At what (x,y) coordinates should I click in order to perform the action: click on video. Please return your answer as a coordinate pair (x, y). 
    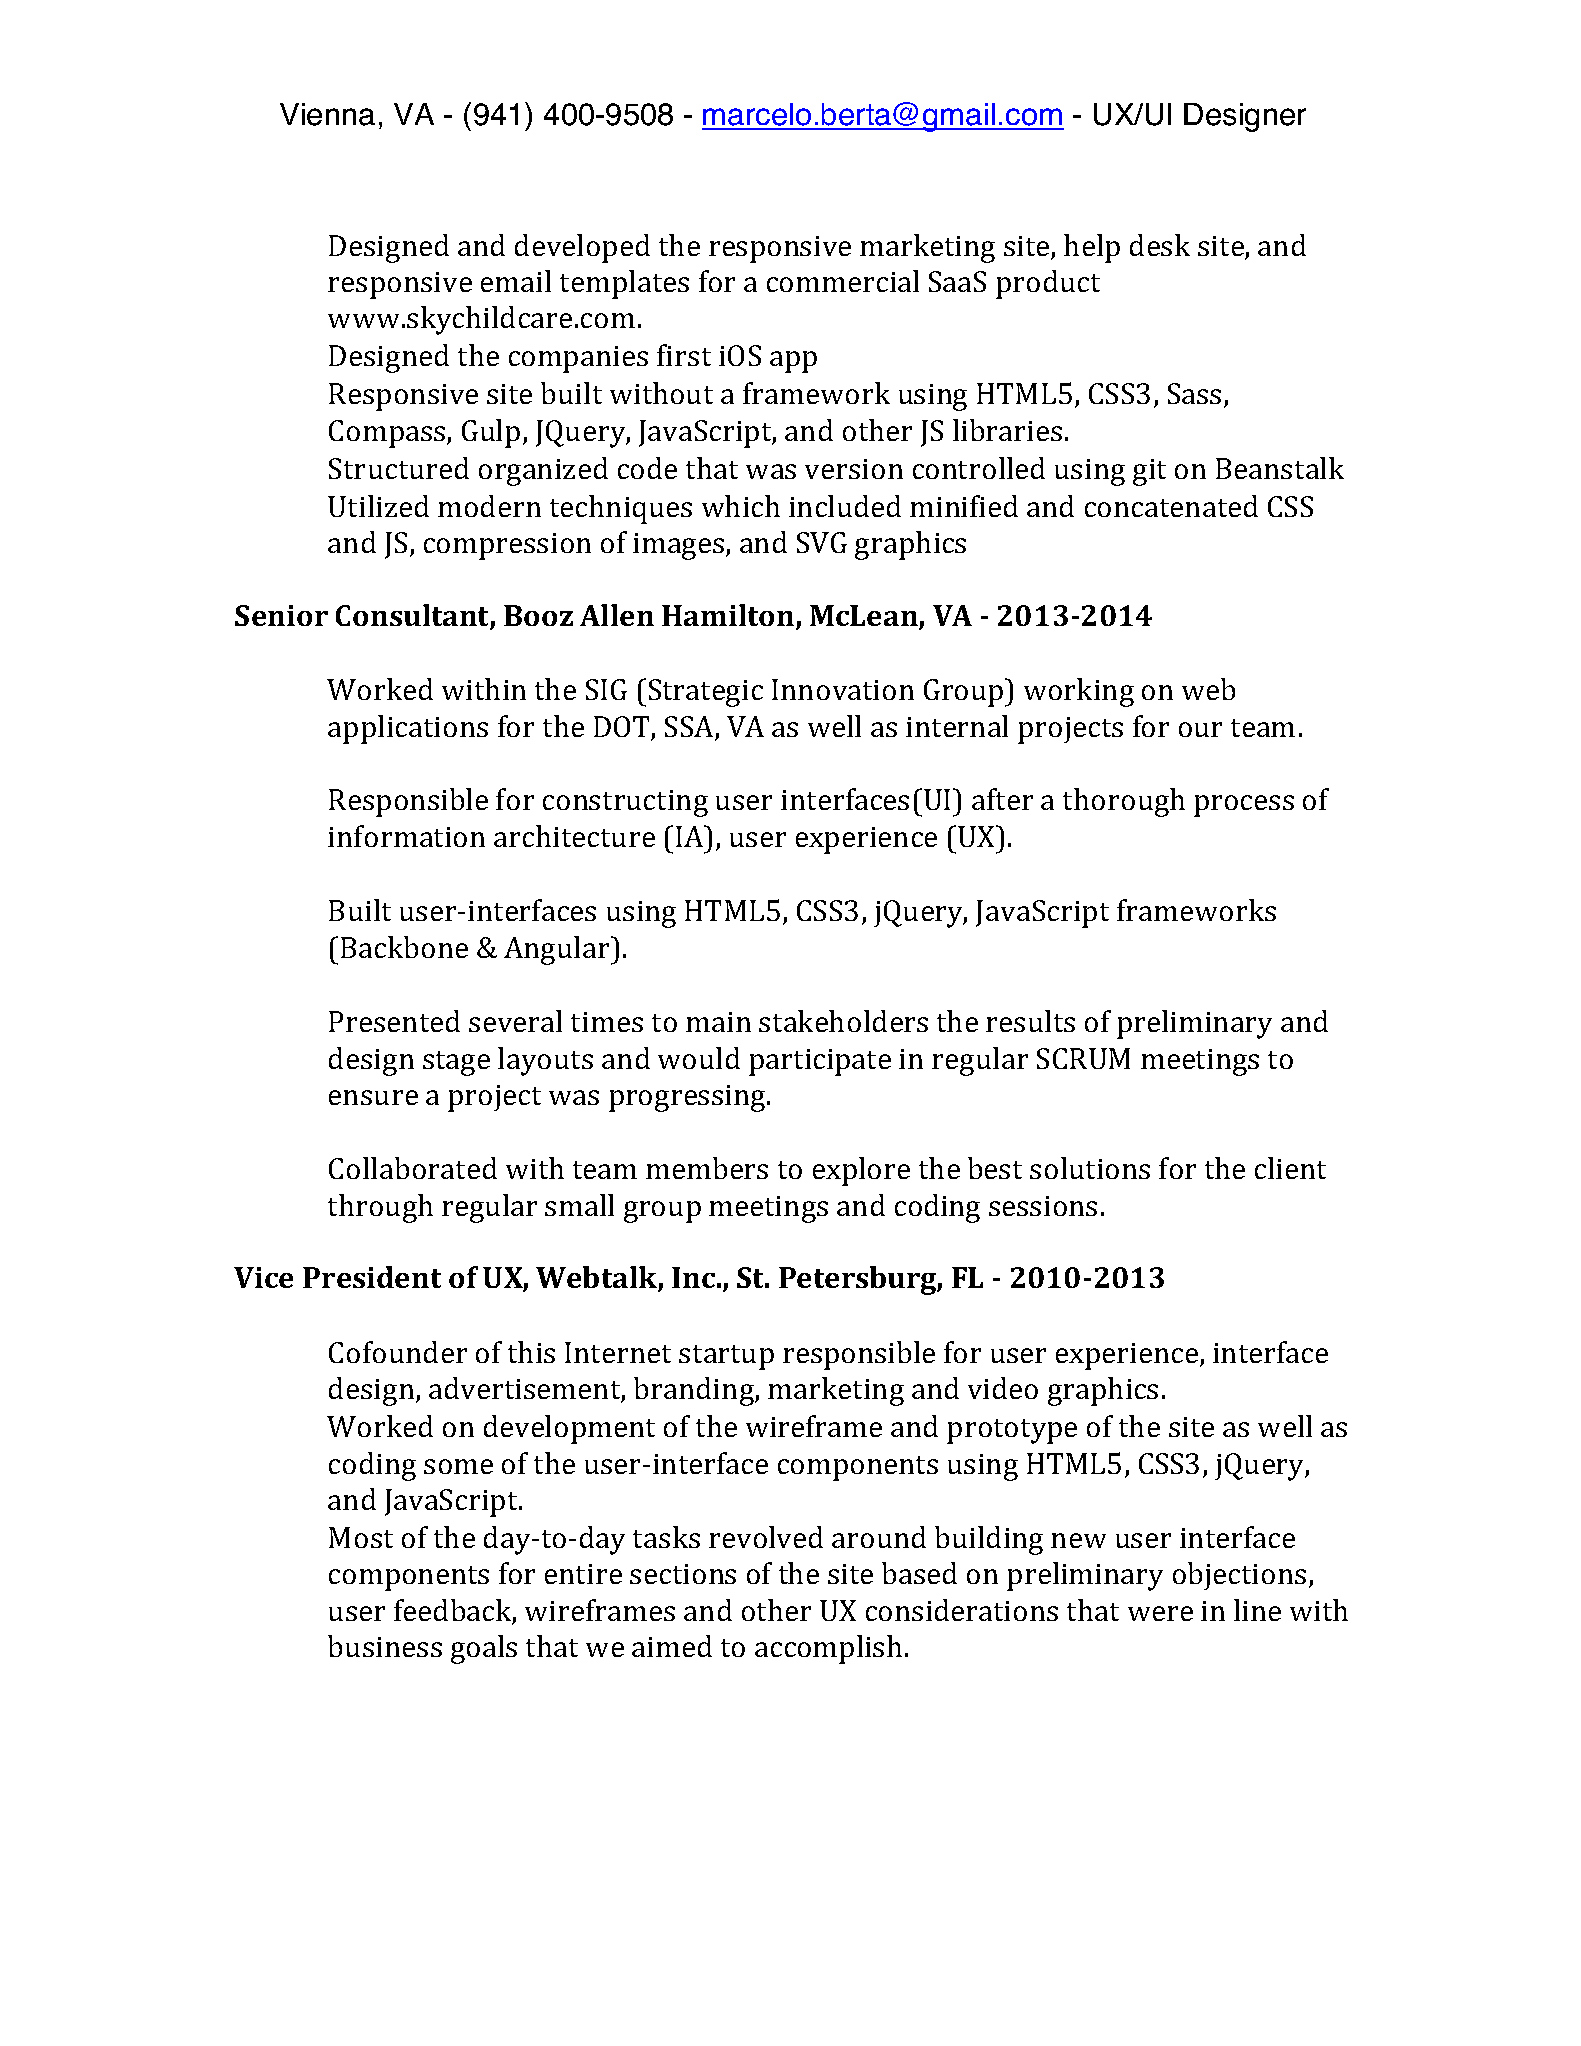
    Looking at the image, I should click on (1003, 1388).
